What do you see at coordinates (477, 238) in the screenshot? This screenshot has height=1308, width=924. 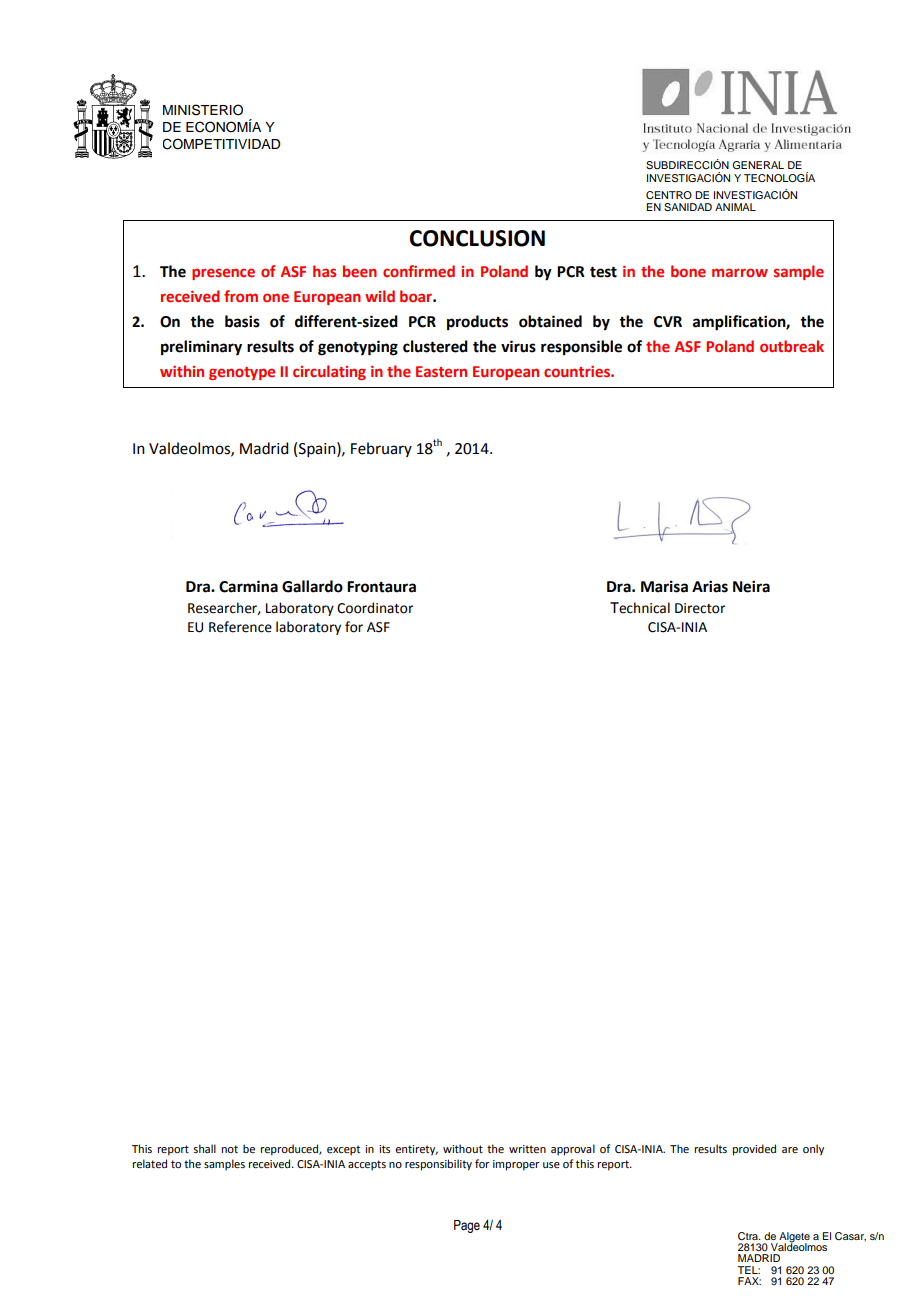 I see `CONCLUSION` at bounding box center [477, 238].
